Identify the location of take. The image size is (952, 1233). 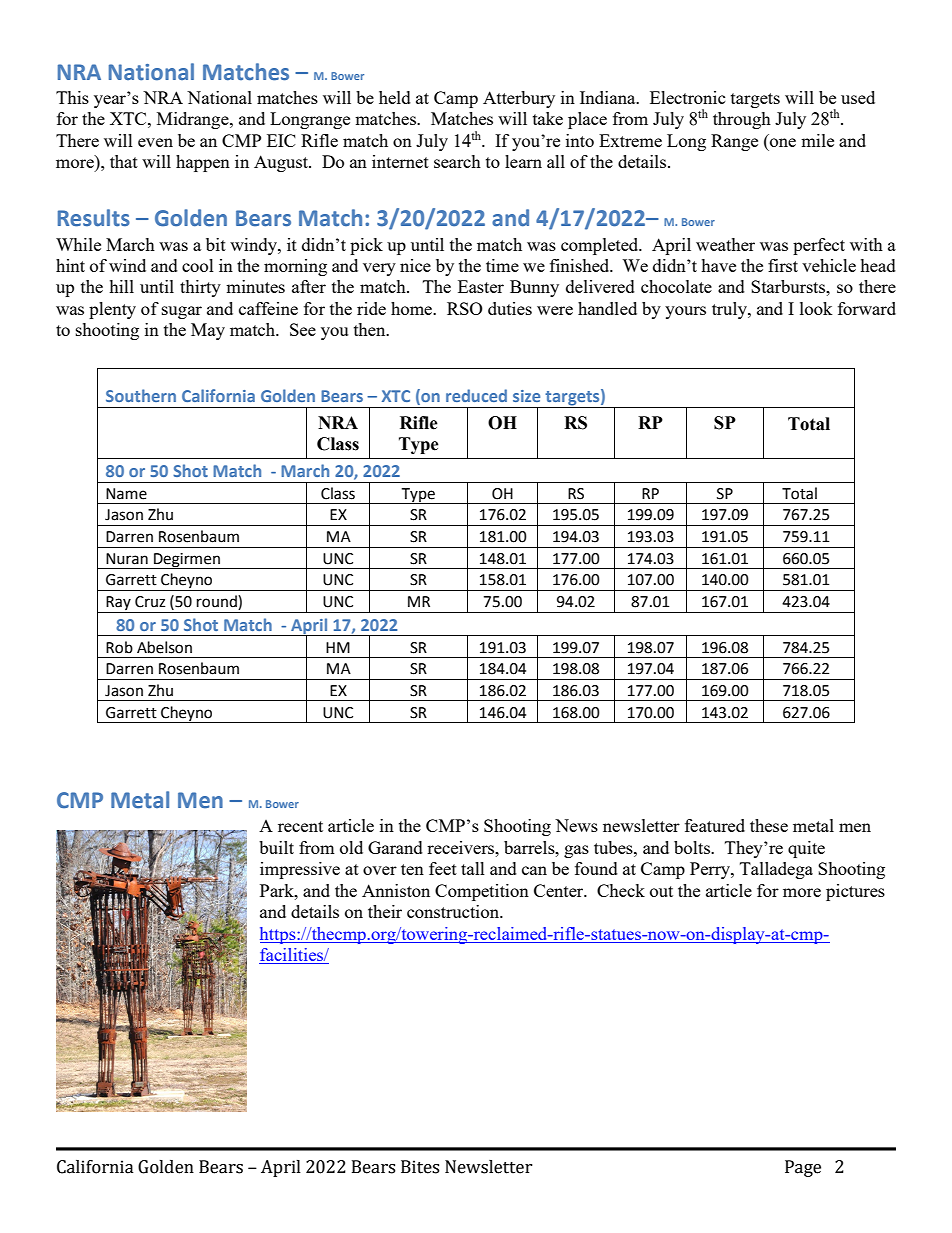
(548, 118).
